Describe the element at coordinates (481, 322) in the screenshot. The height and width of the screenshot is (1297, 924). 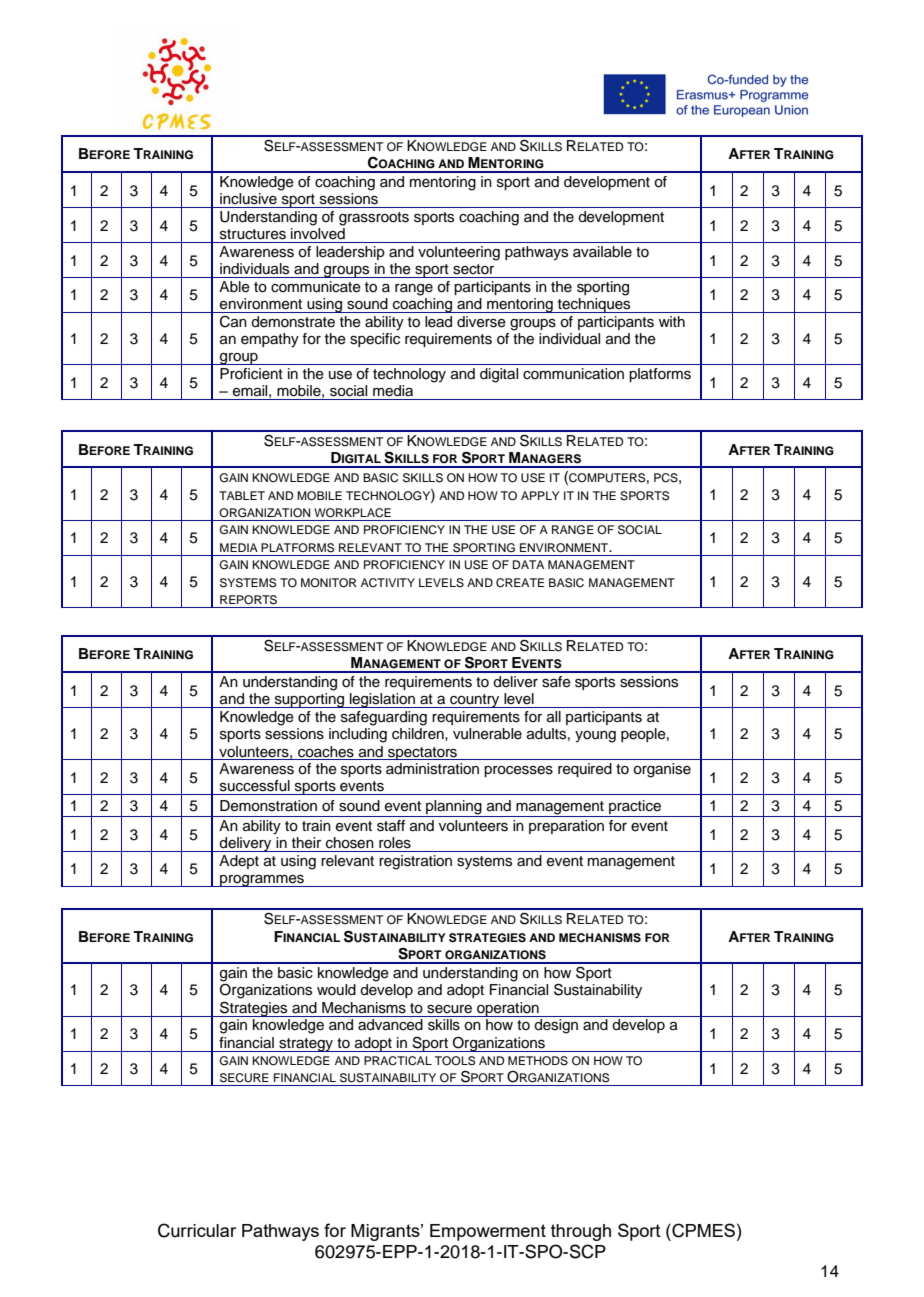
I see `diverse` at that location.
